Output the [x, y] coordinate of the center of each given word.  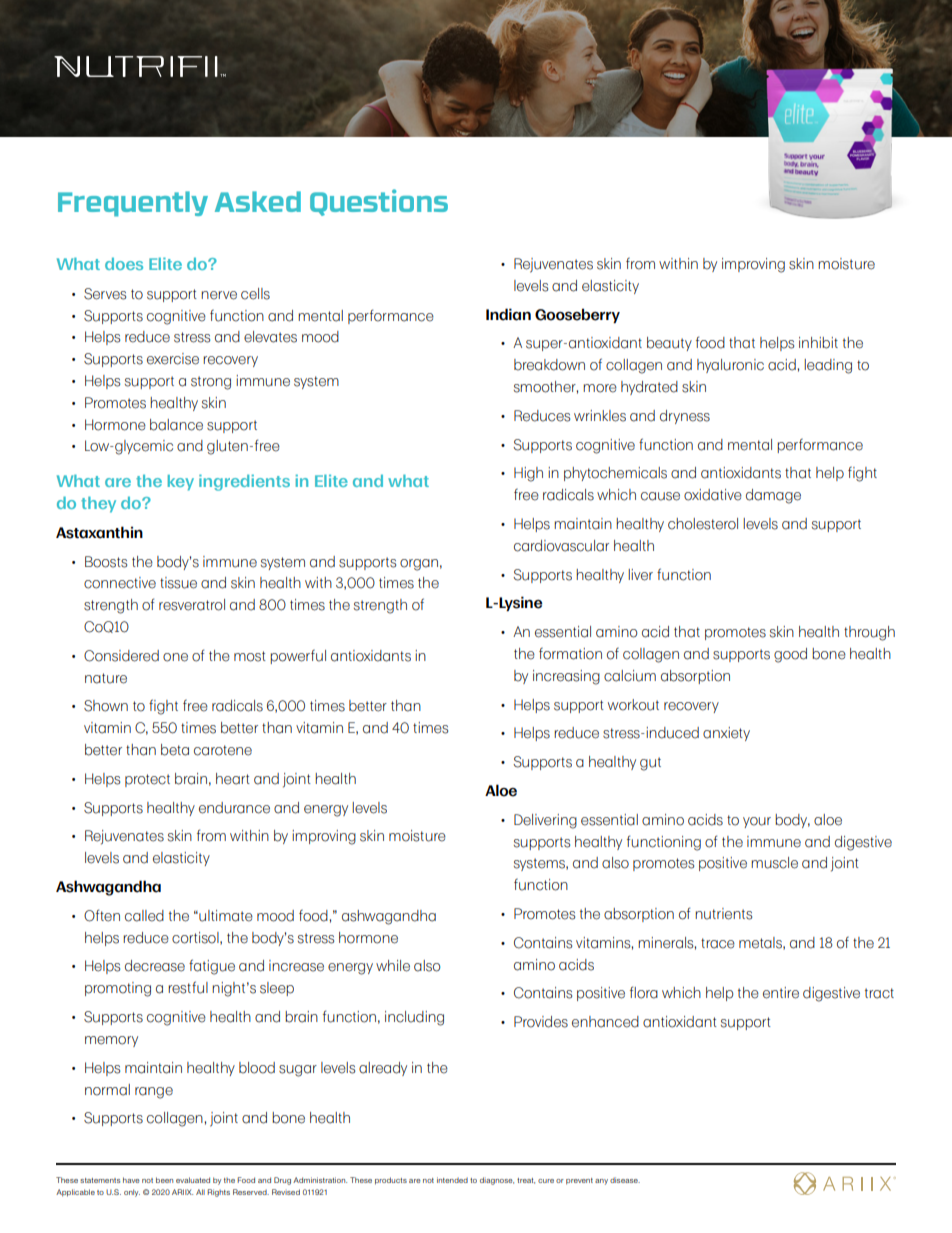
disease [625, 1180]
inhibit [818, 343]
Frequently [133, 204]
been [164, 1180]
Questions [379, 202]
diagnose [497, 1181]
